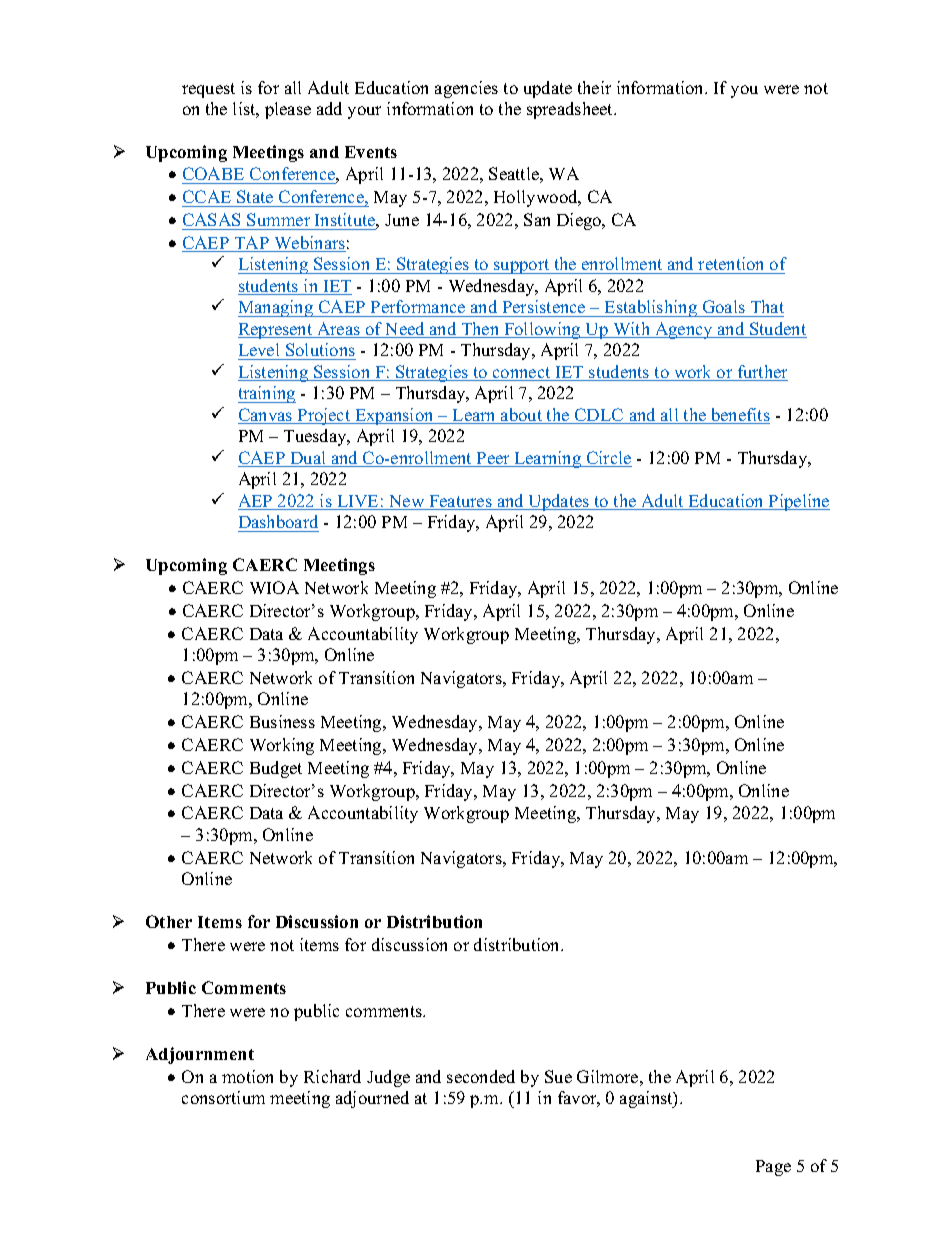 The image size is (952, 1233). Describe the element at coordinates (798, 502) in the screenshot. I see `Pipeline` at that location.
